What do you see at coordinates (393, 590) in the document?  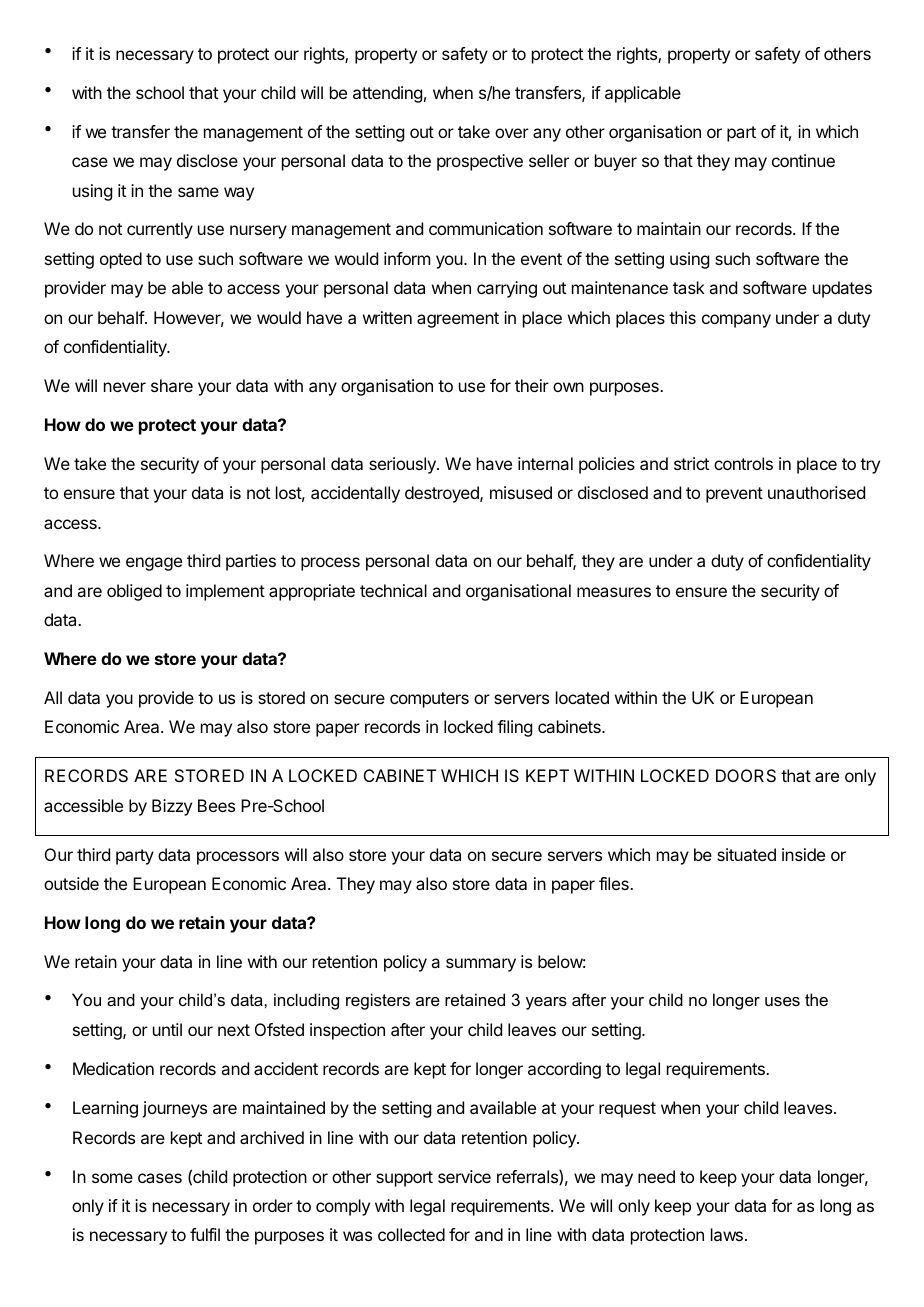 I see `technical` at bounding box center [393, 590].
